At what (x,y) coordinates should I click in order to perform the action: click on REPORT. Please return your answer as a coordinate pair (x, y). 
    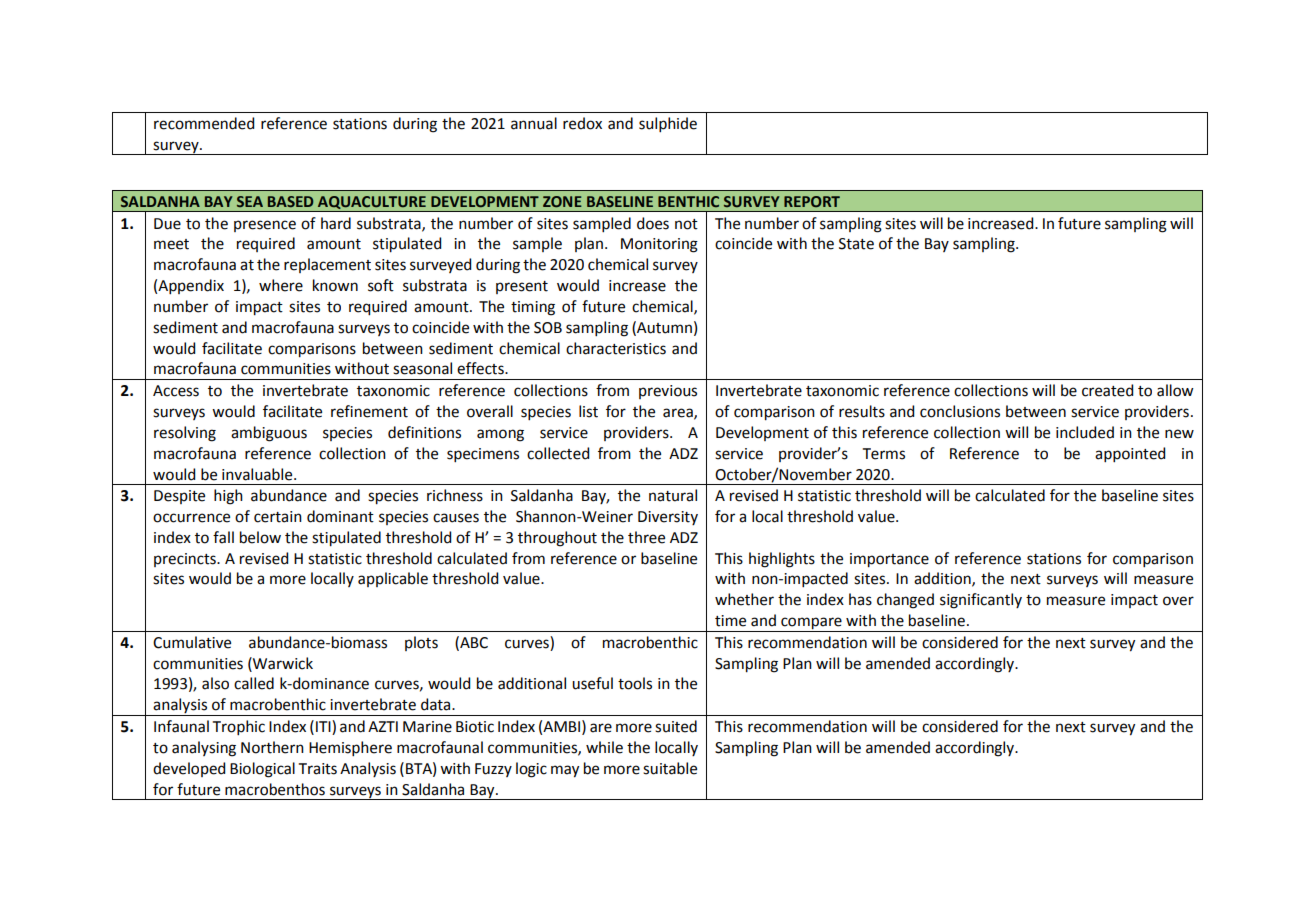
    Looking at the image, I should click on (812, 201).
